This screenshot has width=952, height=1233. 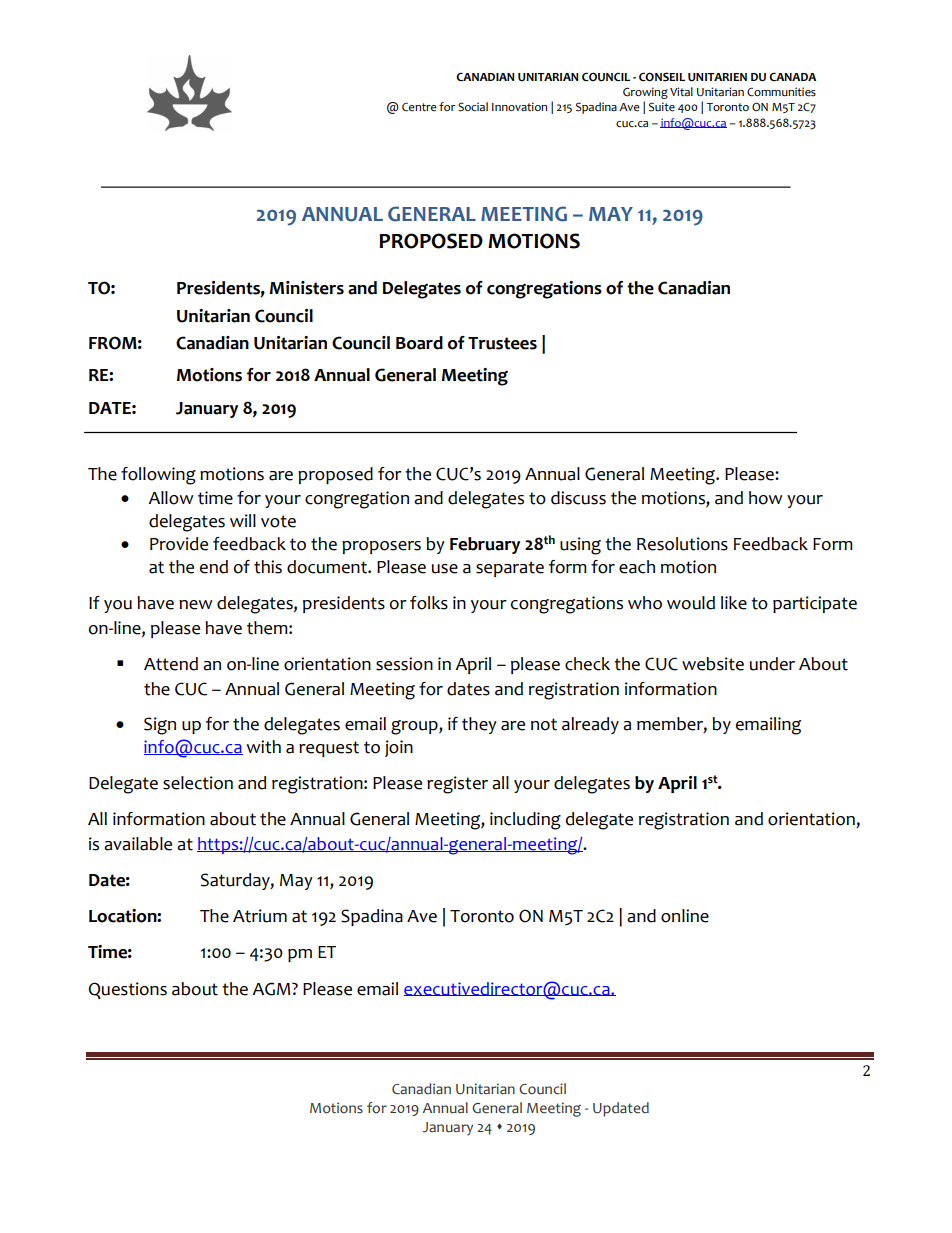 What do you see at coordinates (473, 107) in the screenshot?
I see `Social` at bounding box center [473, 107].
